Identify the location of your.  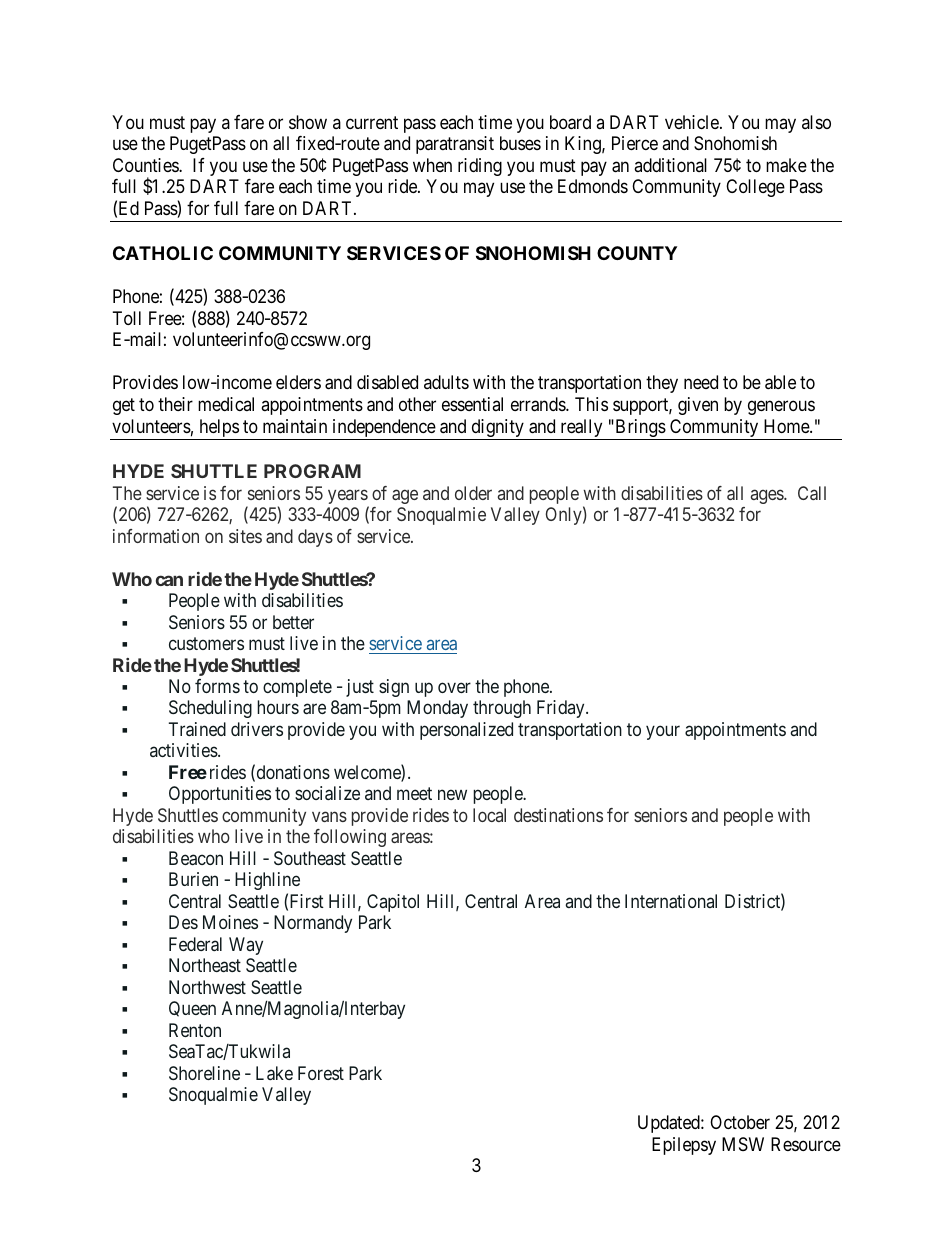
(663, 732).
